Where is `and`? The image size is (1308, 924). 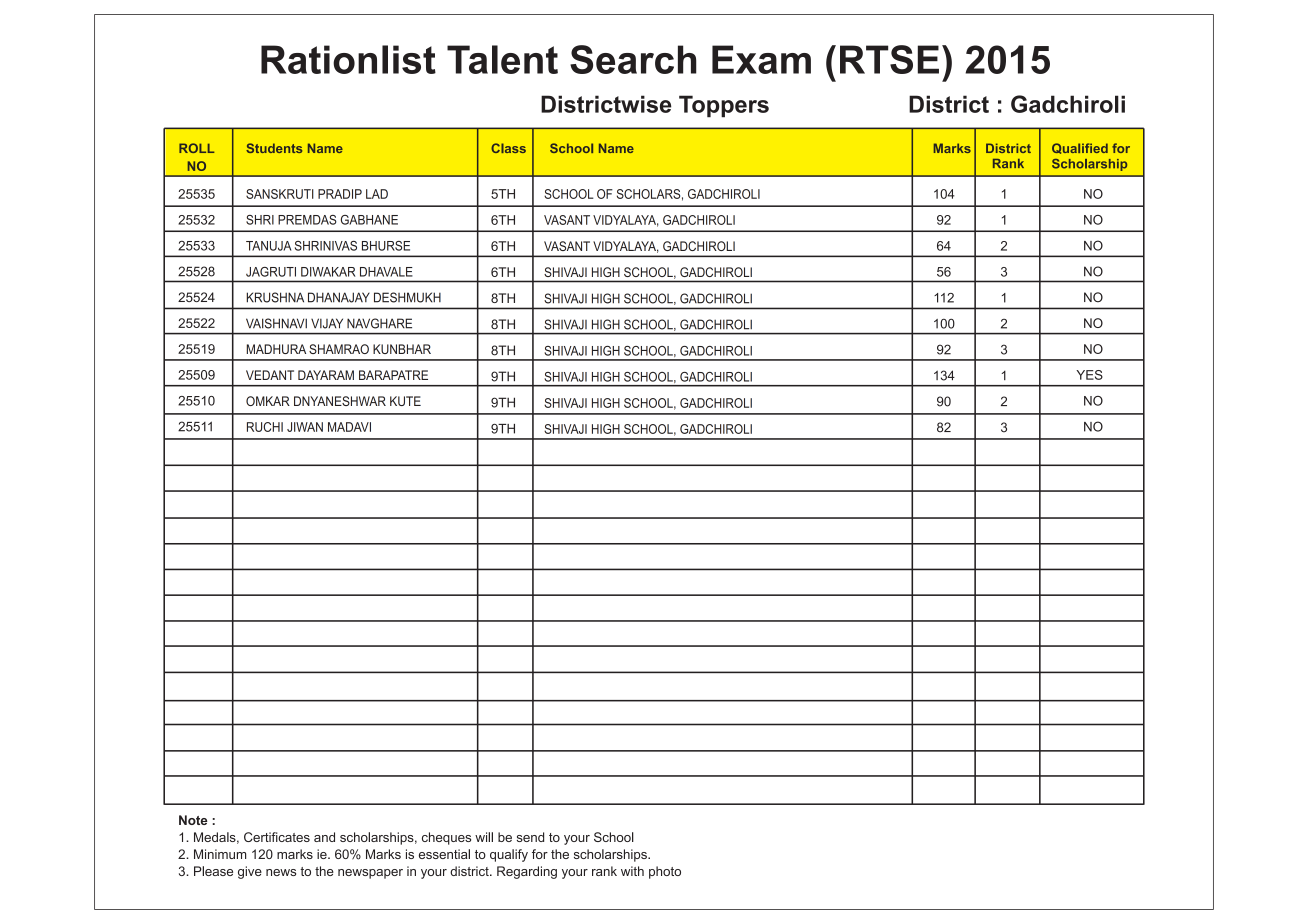 and is located at coordinates (324, 837).
